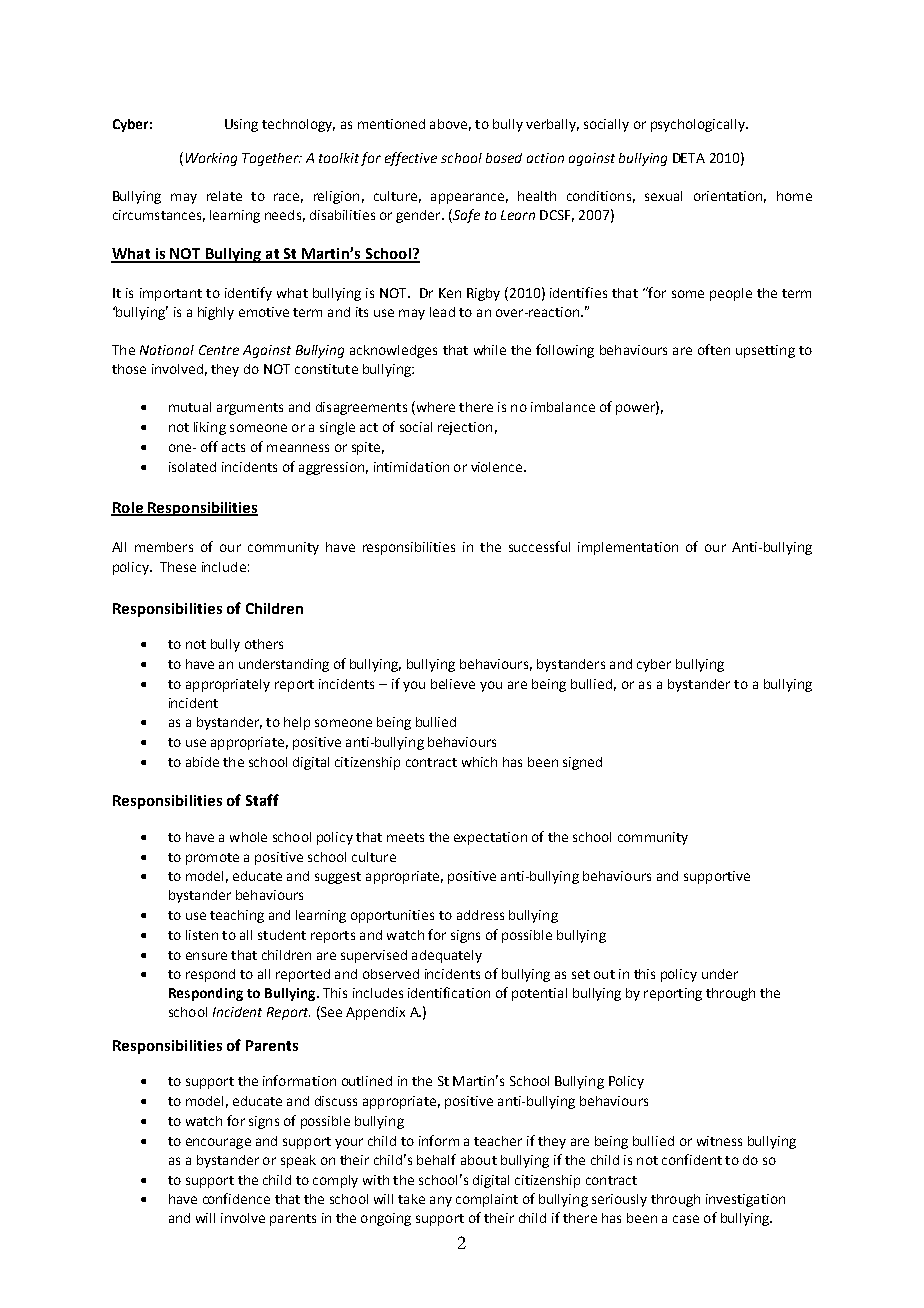  Describe the element at coordinates (211, 159) in the screenshot. I see `Working` at that location.
